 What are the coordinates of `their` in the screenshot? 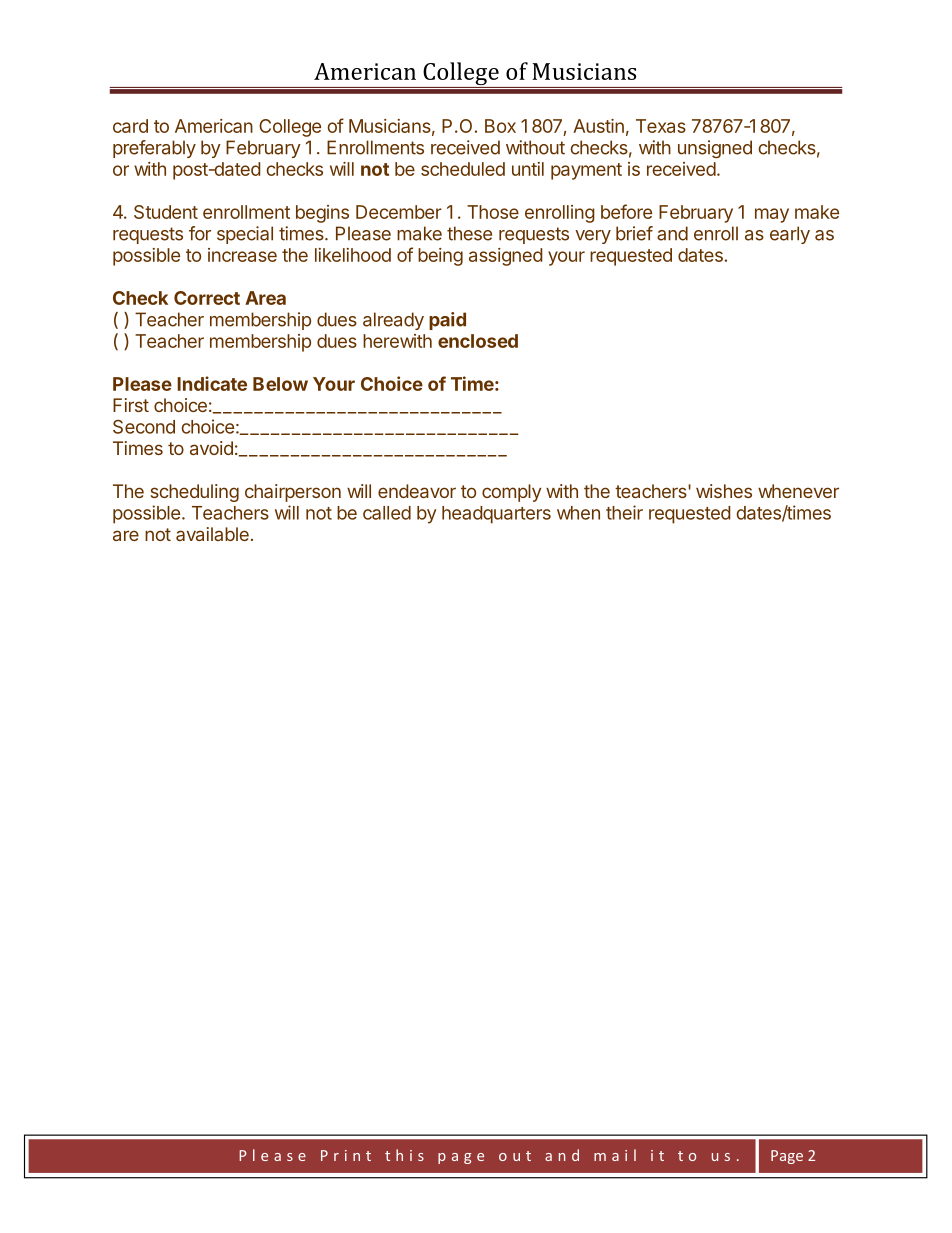 It's located at (624, 512).
